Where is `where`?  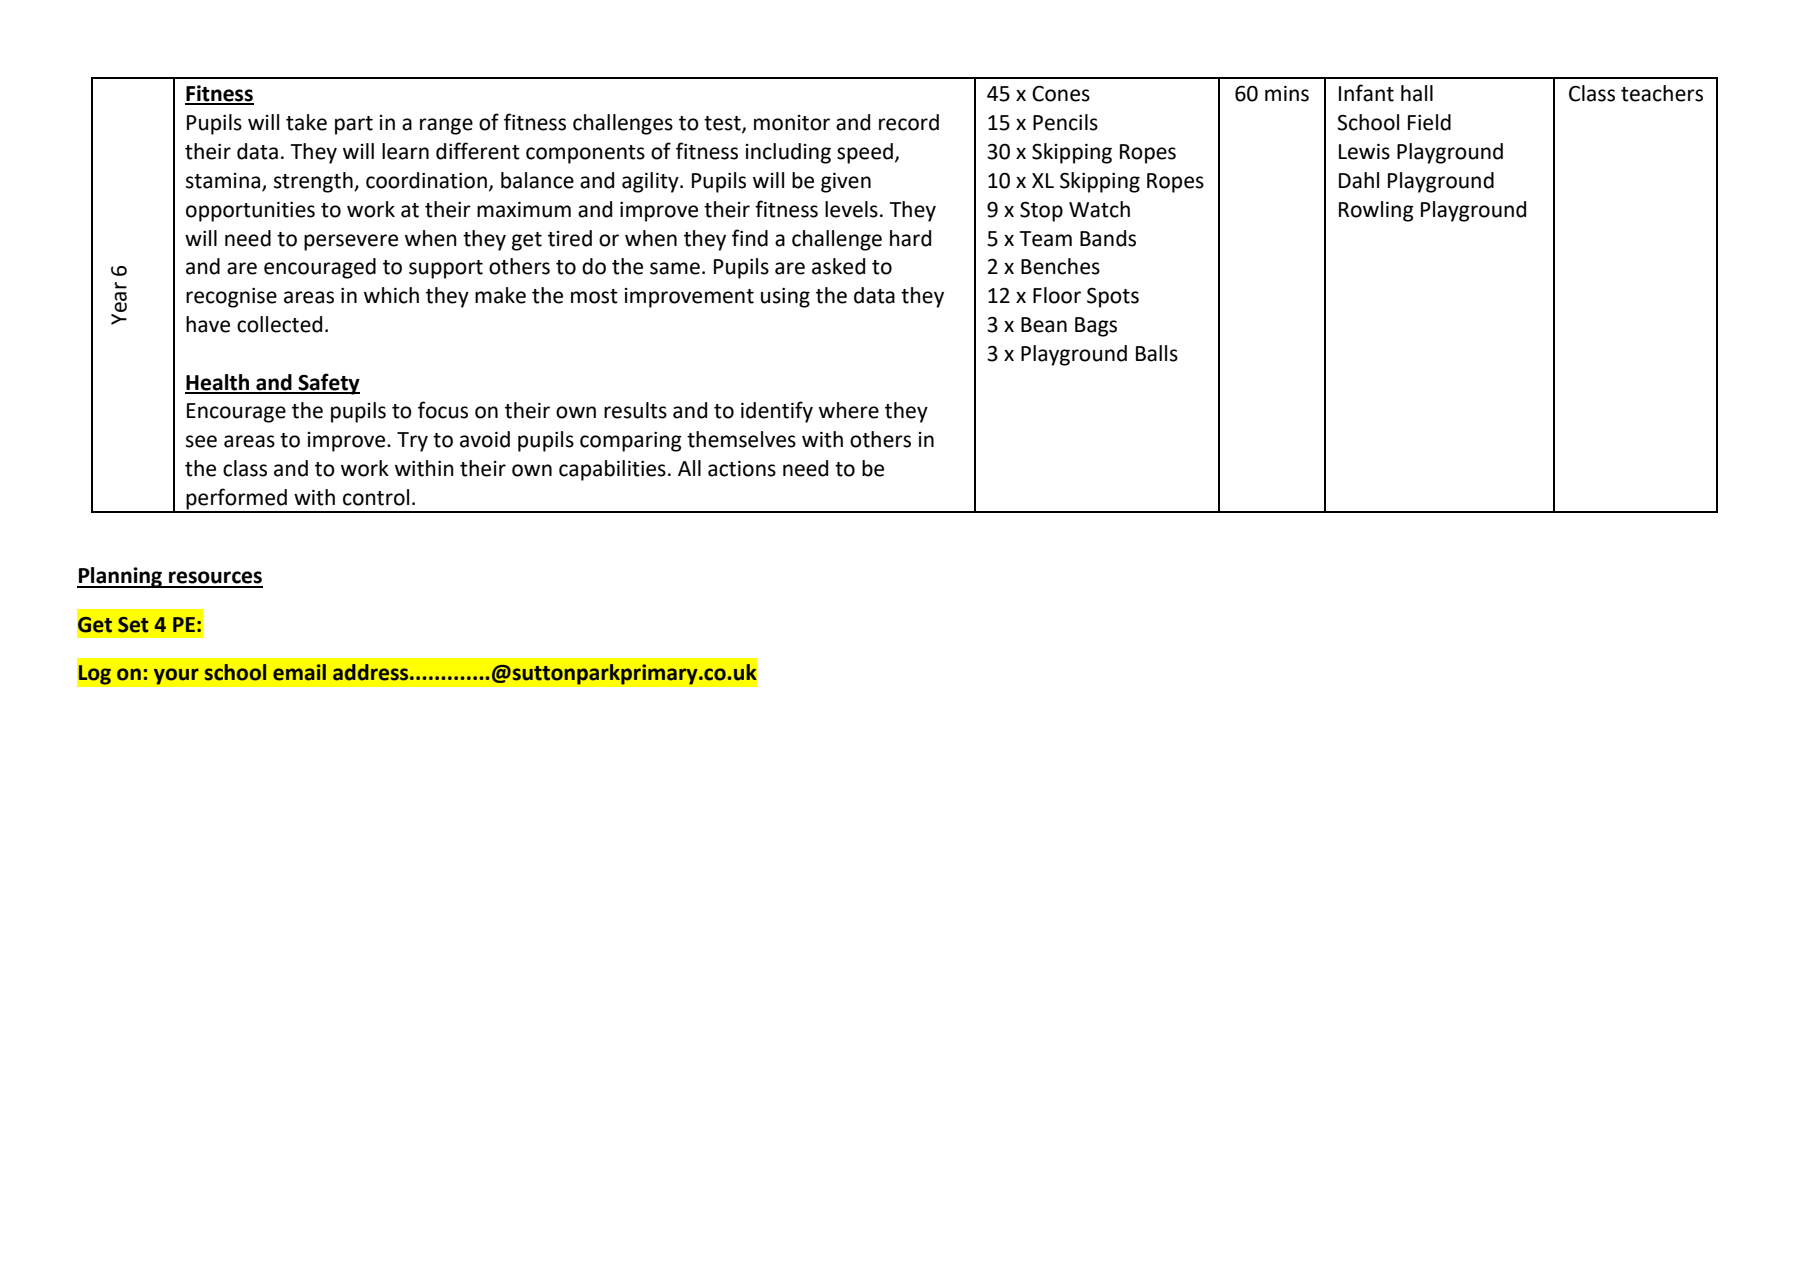
where is located at coordinates (849, 410).
